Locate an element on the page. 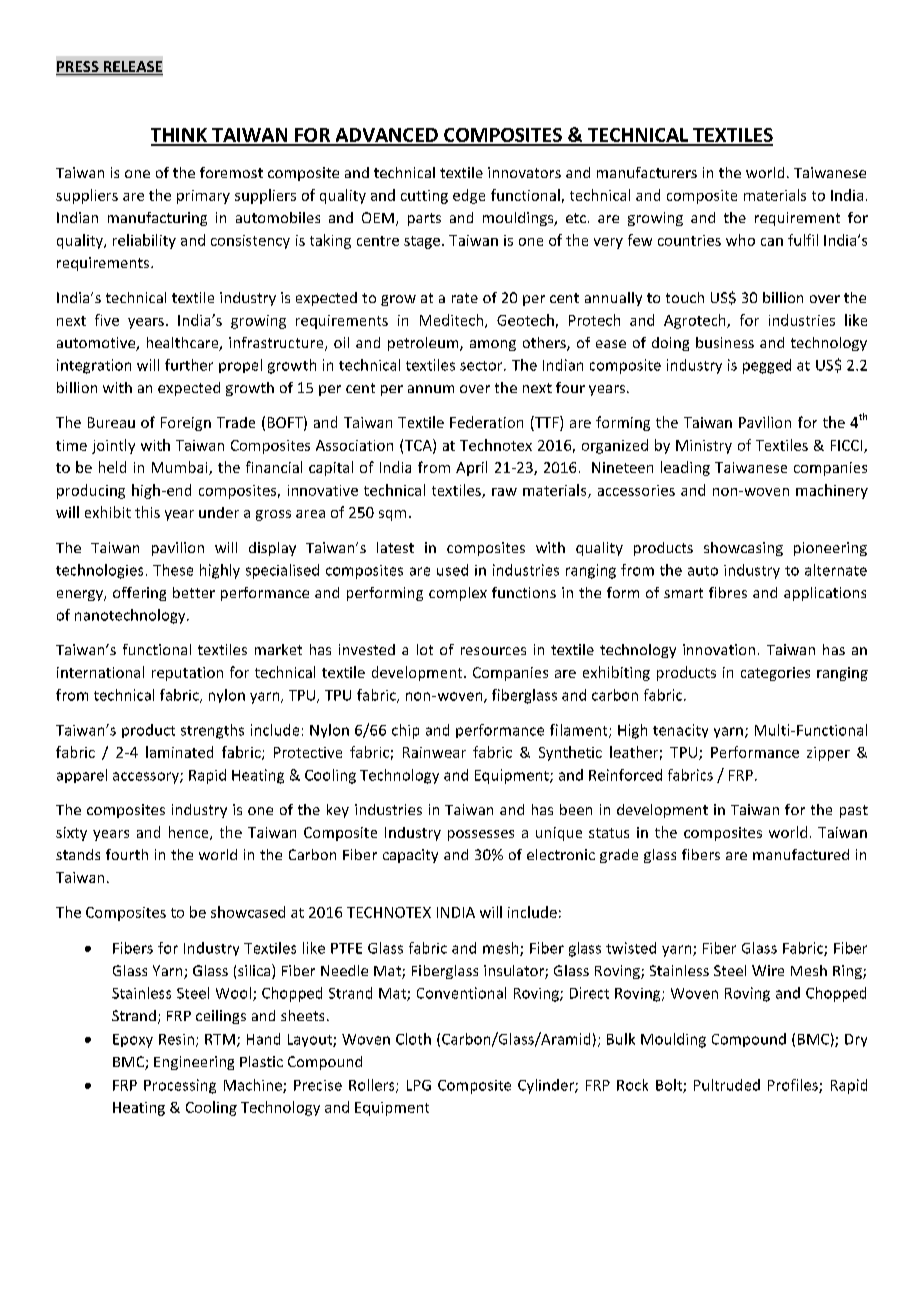 Image resolution: width=924 pixels, height=1307 pixels. innovators is located at coordinates (524, 172).
